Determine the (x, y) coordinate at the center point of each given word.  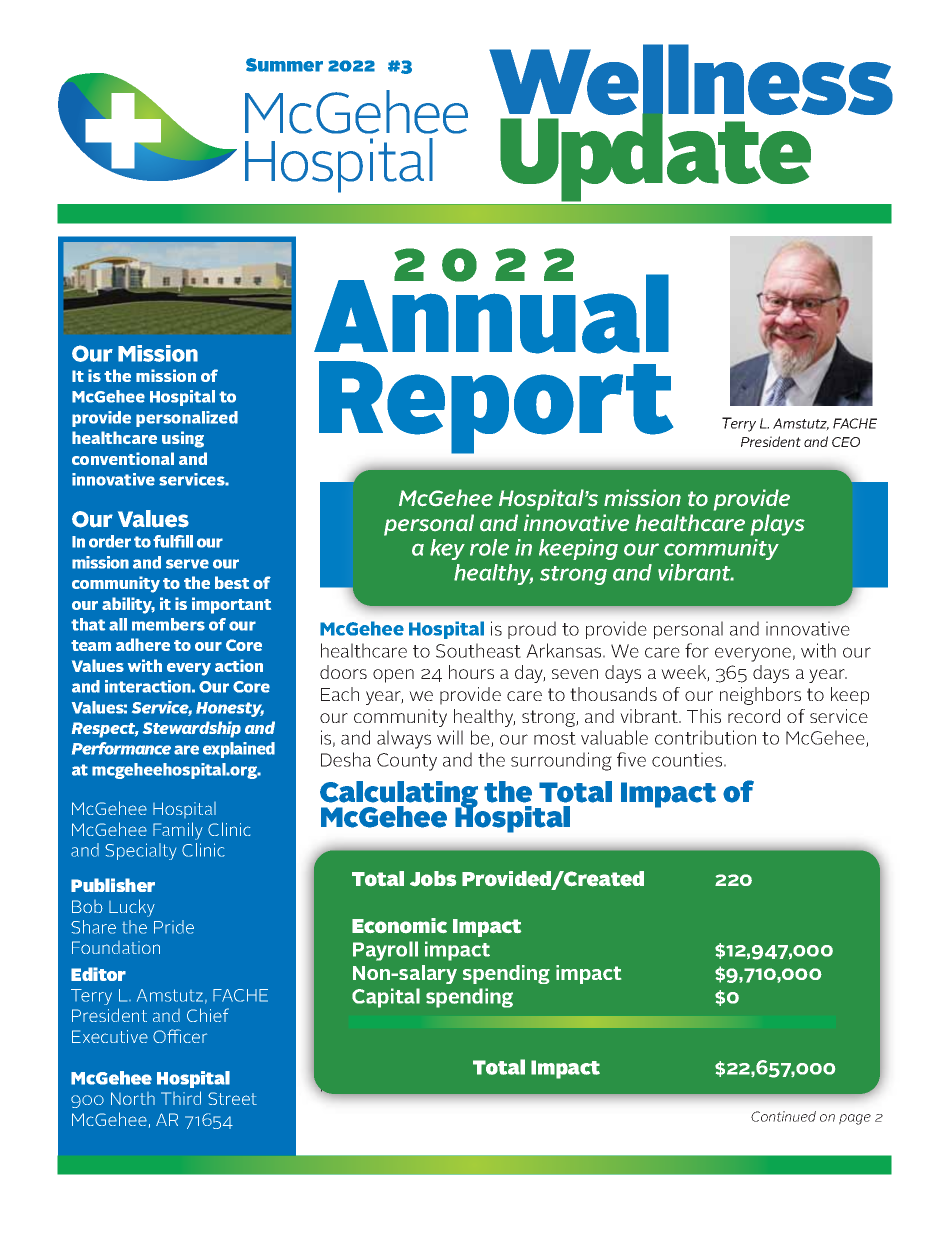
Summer (284, 65)
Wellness (691, 81)
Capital (386, 998)
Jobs (433, 879)
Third (181, 1098)
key (447, 549)
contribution (705, 737)
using (183, 439)
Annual (491, 313)
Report (496, 407)
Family (178, 831)
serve (187, 564)
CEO (846, 442)
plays (778, 525)
